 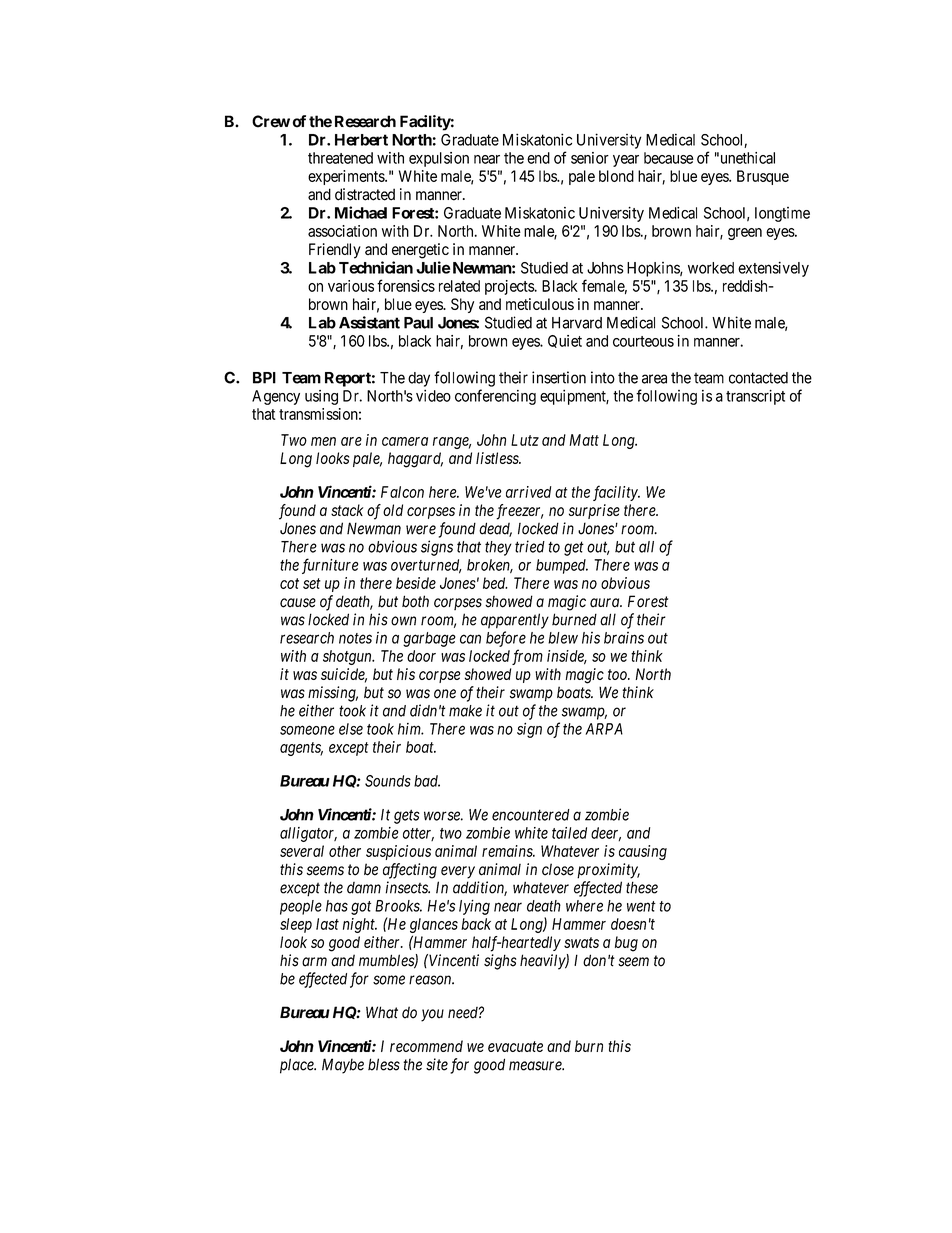 What do you see at coordinates (495, 583) in the screenshot?
I see `bed` at bounding box center [495, 583].
